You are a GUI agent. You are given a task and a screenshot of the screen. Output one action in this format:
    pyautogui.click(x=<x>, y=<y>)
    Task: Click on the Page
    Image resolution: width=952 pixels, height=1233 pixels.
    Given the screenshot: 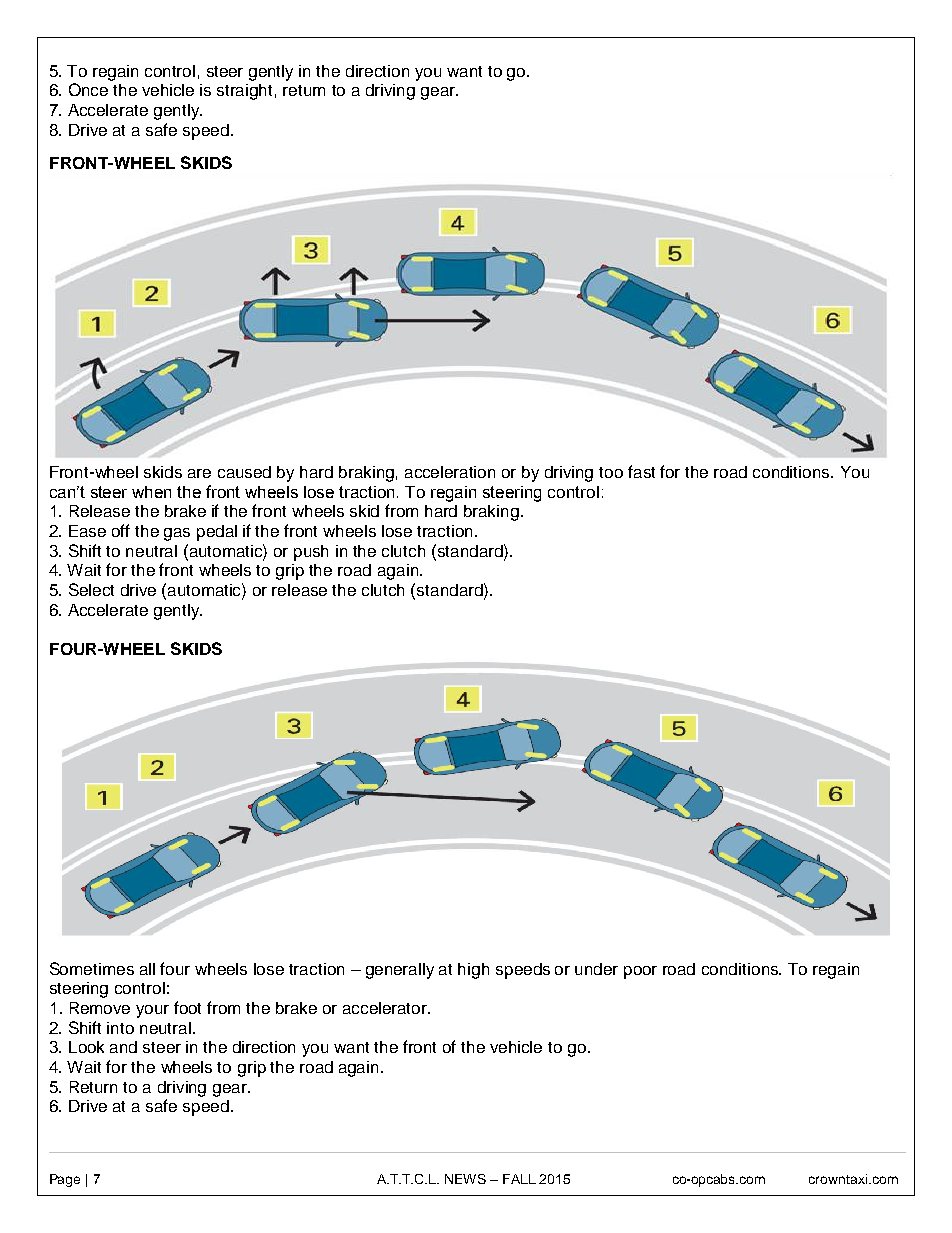 What is the action you would take?
    pyautogui.click(x=65, y=1180)
